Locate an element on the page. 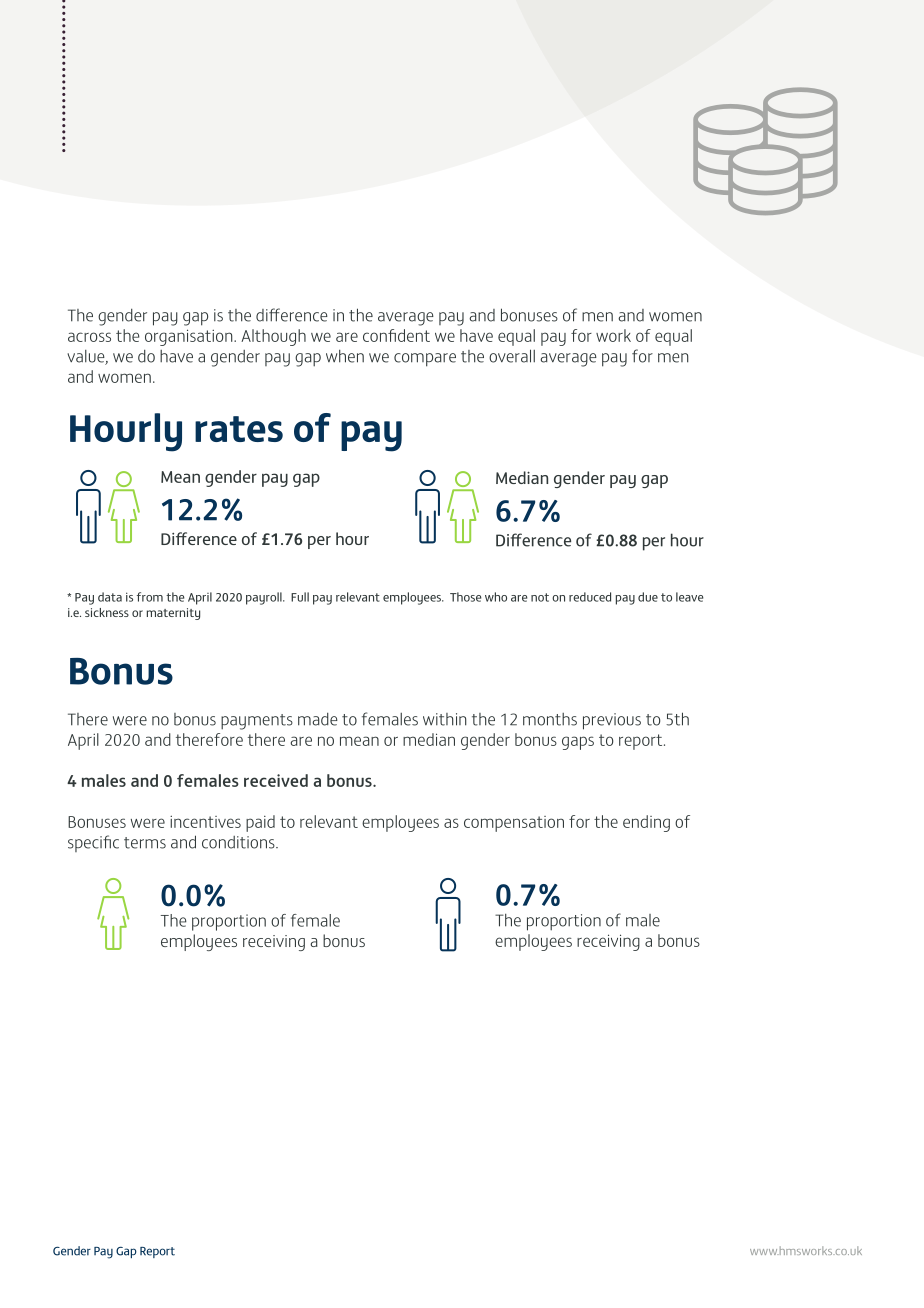 The width and height of the image is (924, 1308). overall is located at coordinates (512, 356).
